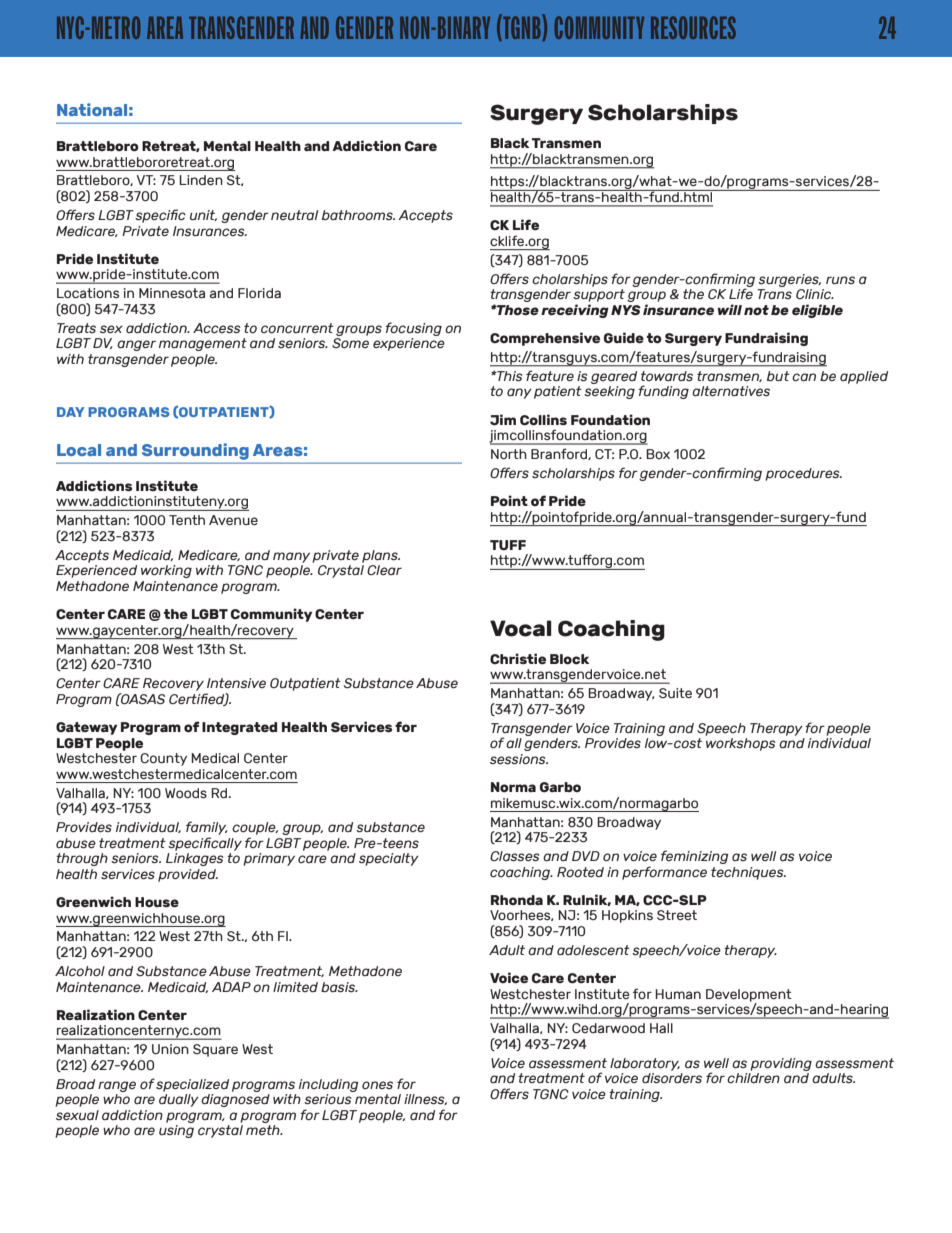 The height and width of the page is (1233, 952). What do you see at coordinates (166, 571) in the page?
I see `working` at bounding box center [166, 571].
